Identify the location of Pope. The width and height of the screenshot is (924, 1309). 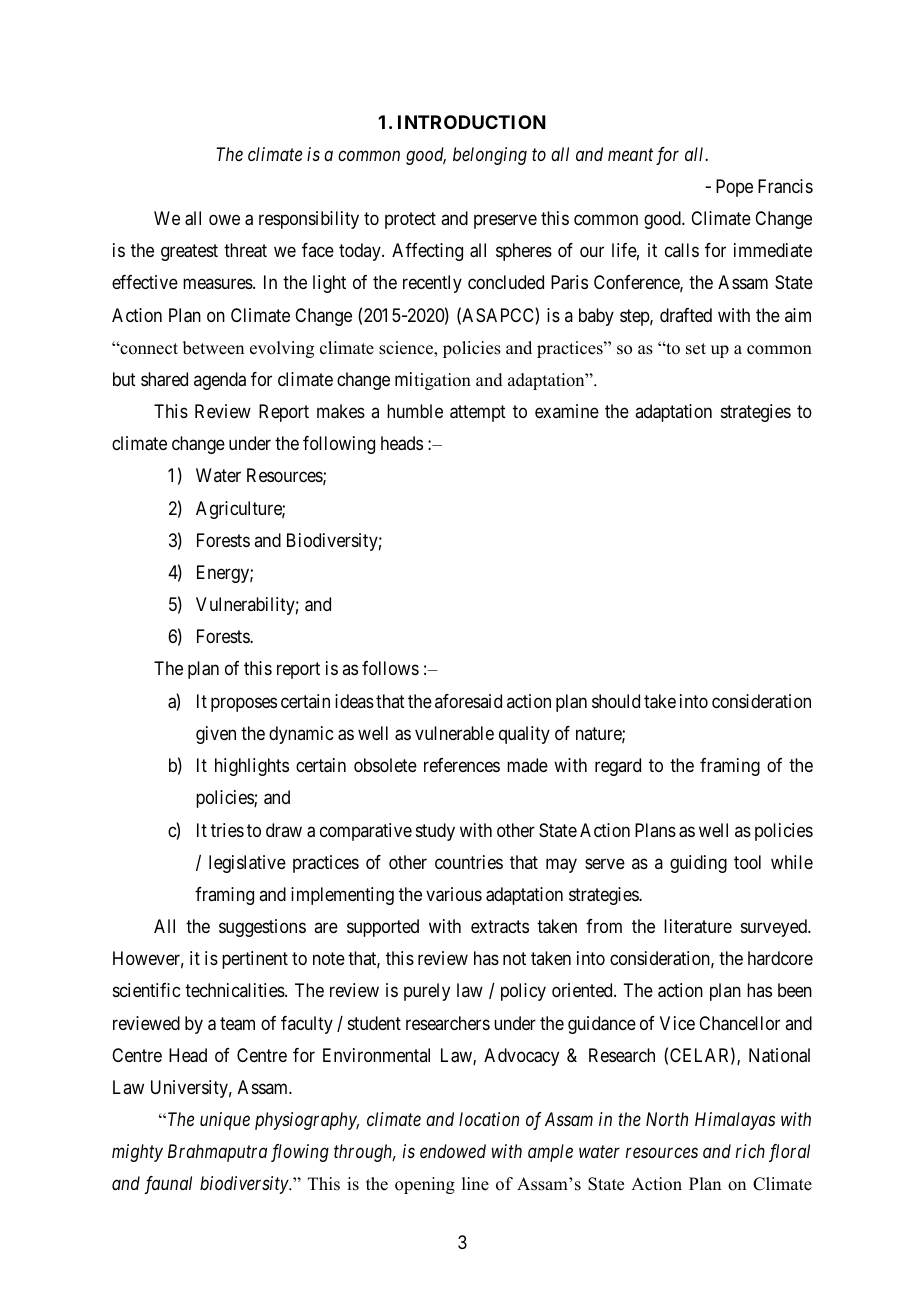
(734, 188).
